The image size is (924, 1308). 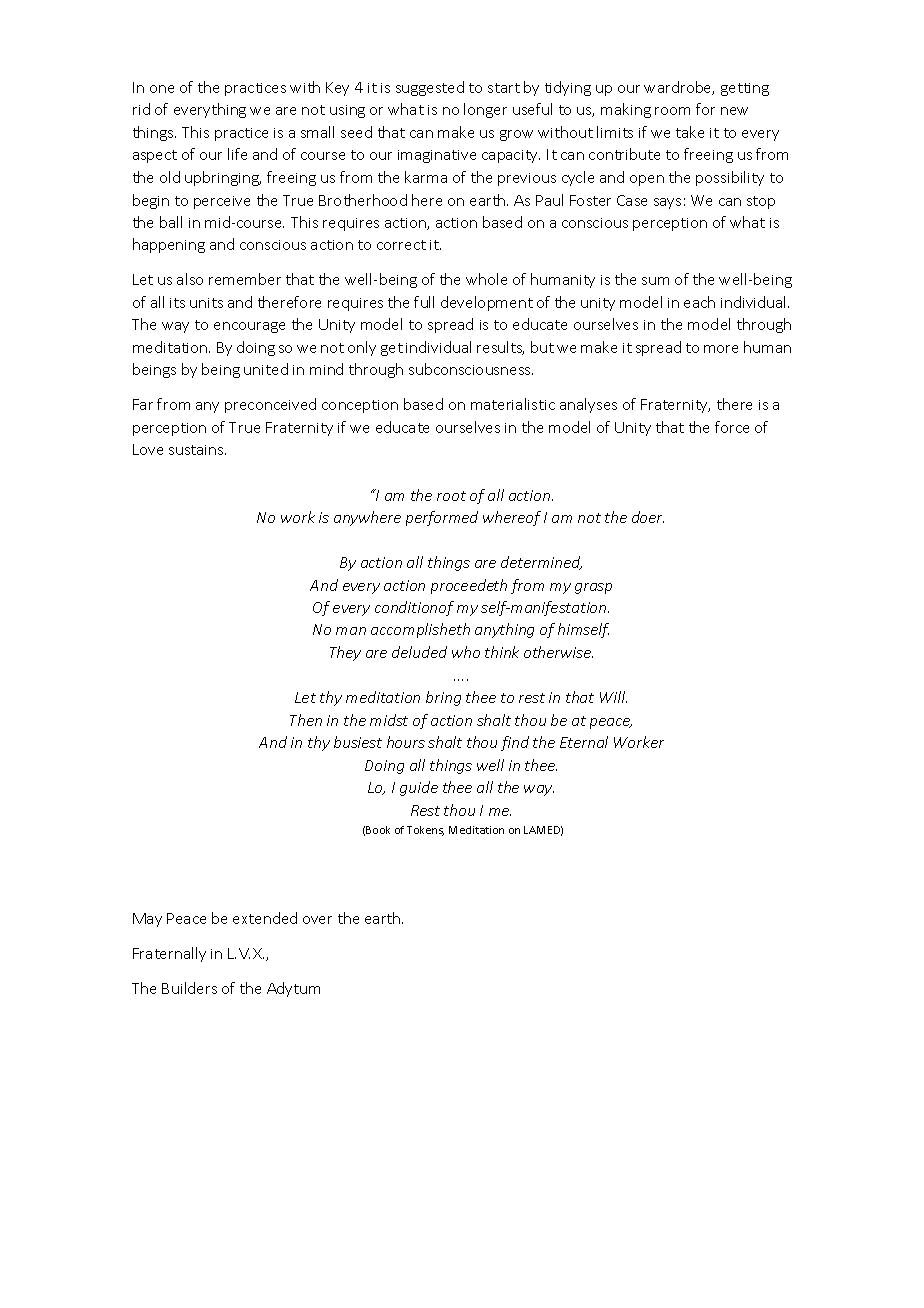 I want to click on life, so click(x=237, y=154).
